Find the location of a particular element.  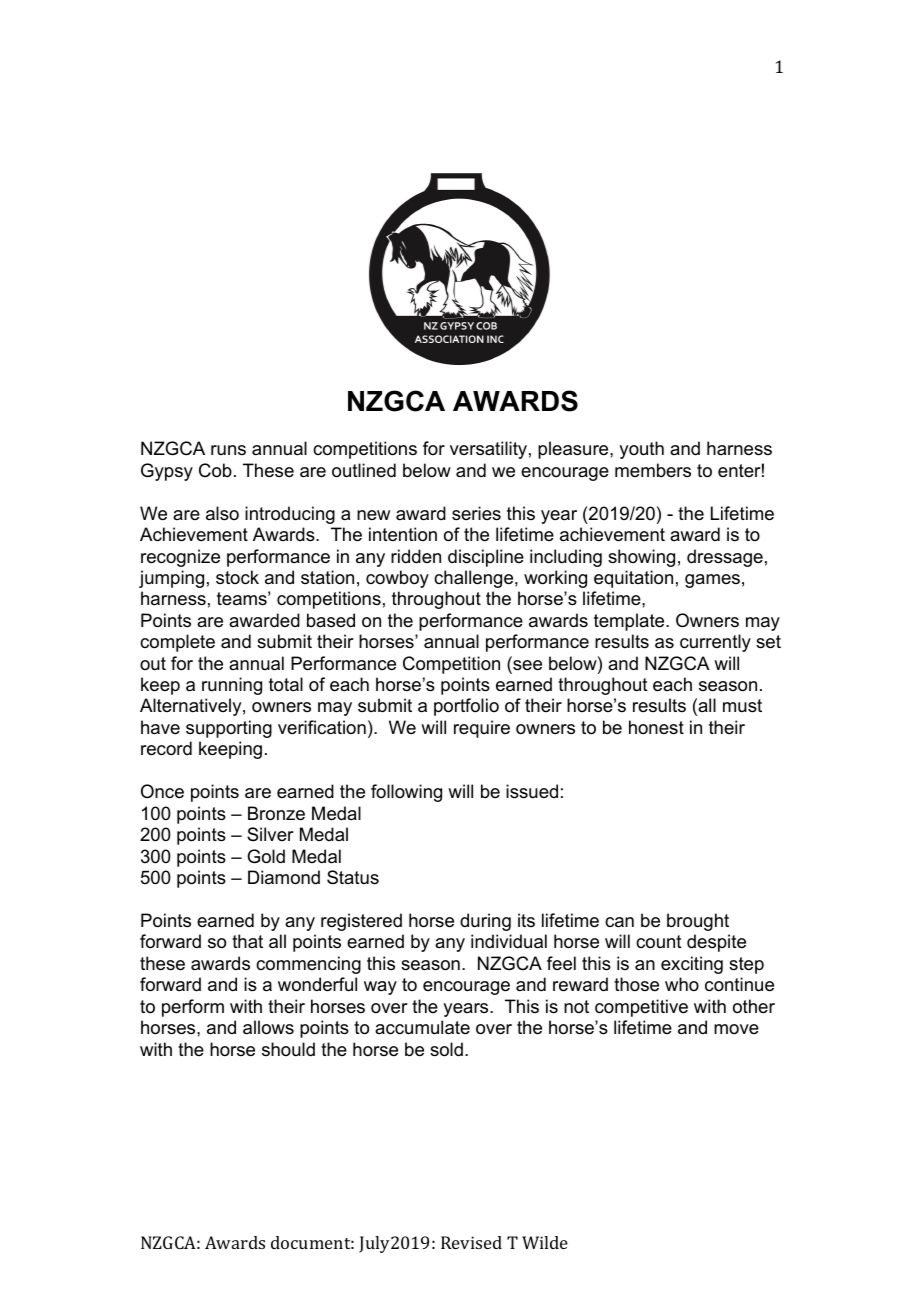

that is located at coordinates (247, 941).
